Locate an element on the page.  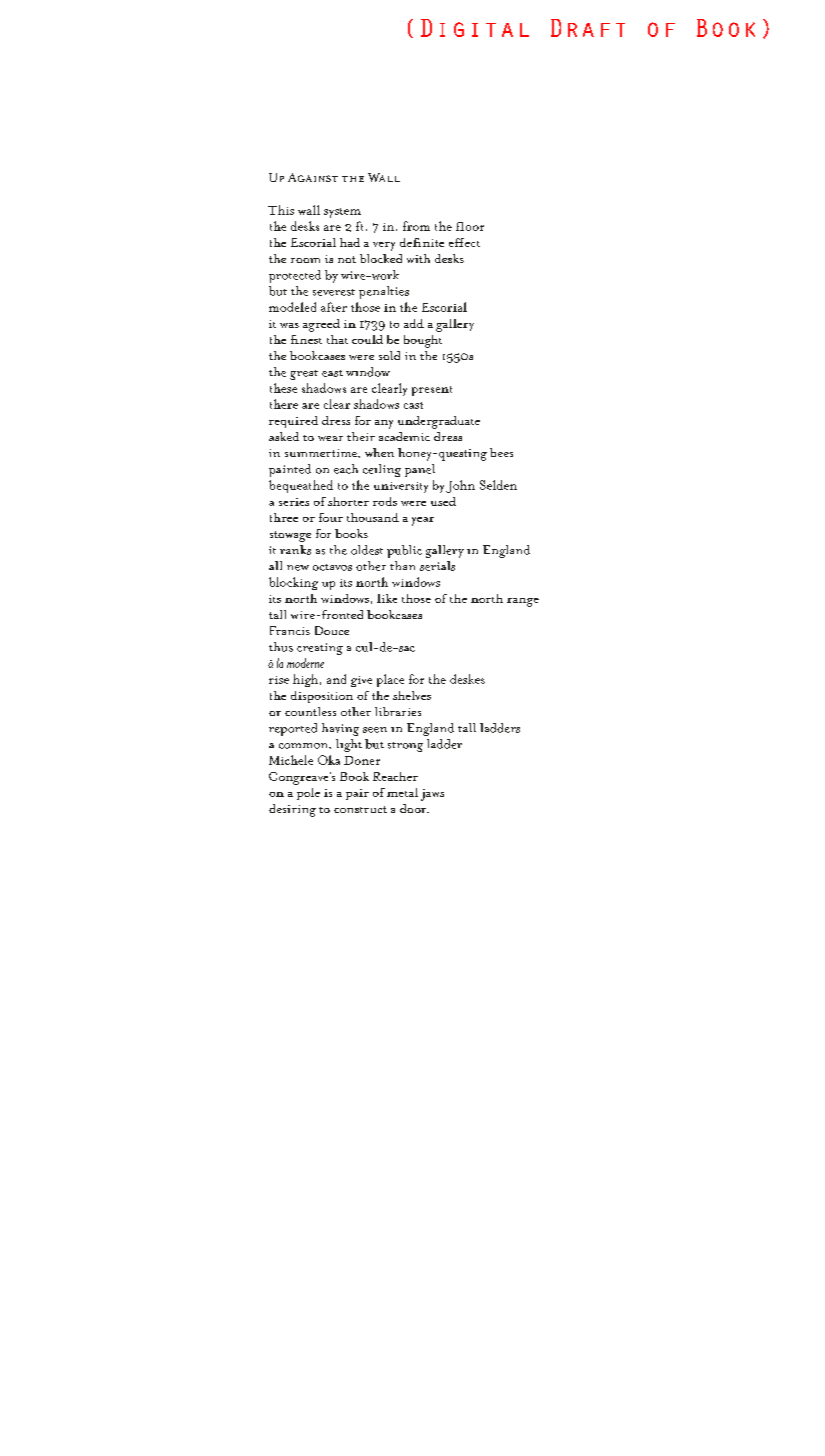
bees is located at coordinates (501, 452).
